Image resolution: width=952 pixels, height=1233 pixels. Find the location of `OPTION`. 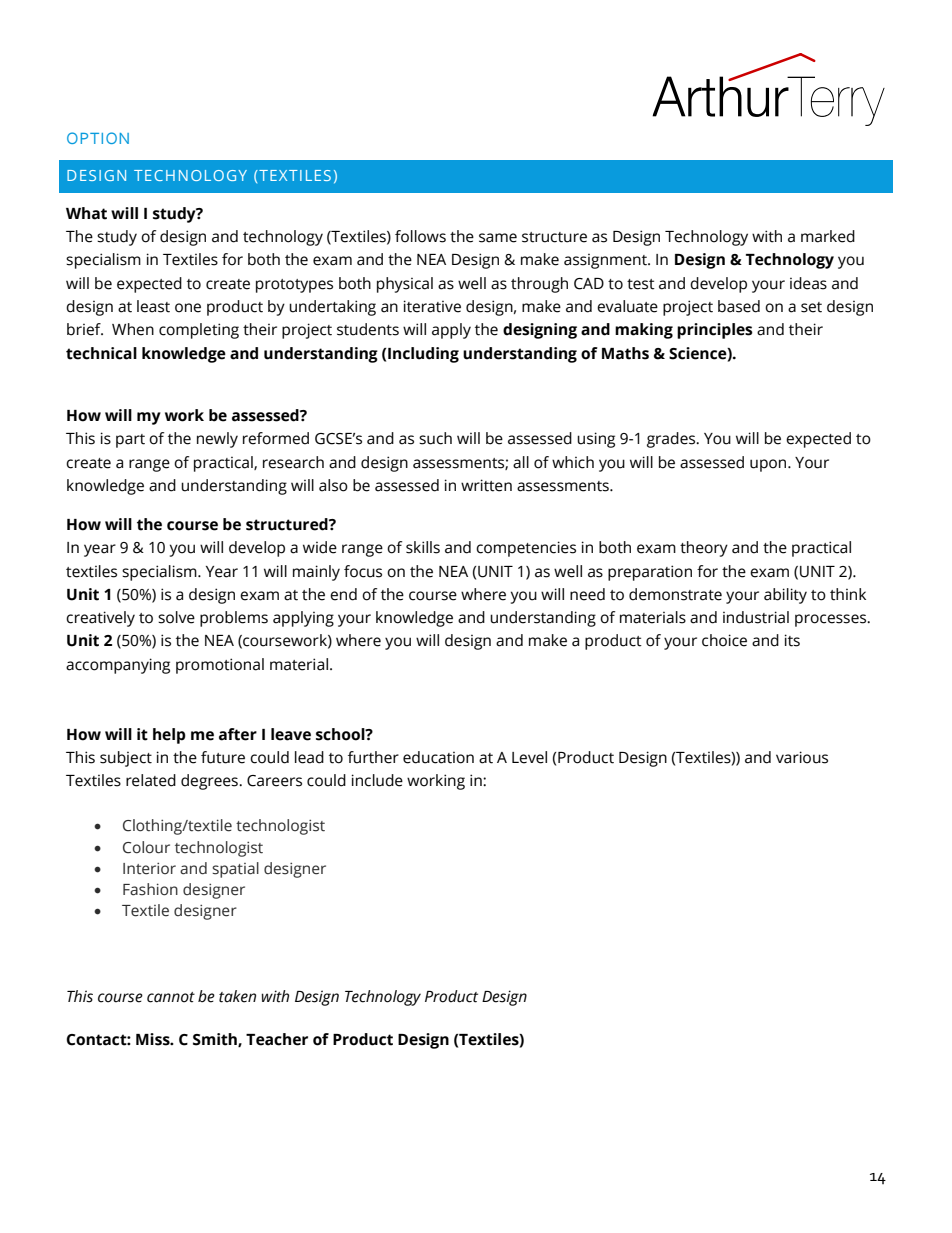

OPTION is located at coordinates (98, 138).
